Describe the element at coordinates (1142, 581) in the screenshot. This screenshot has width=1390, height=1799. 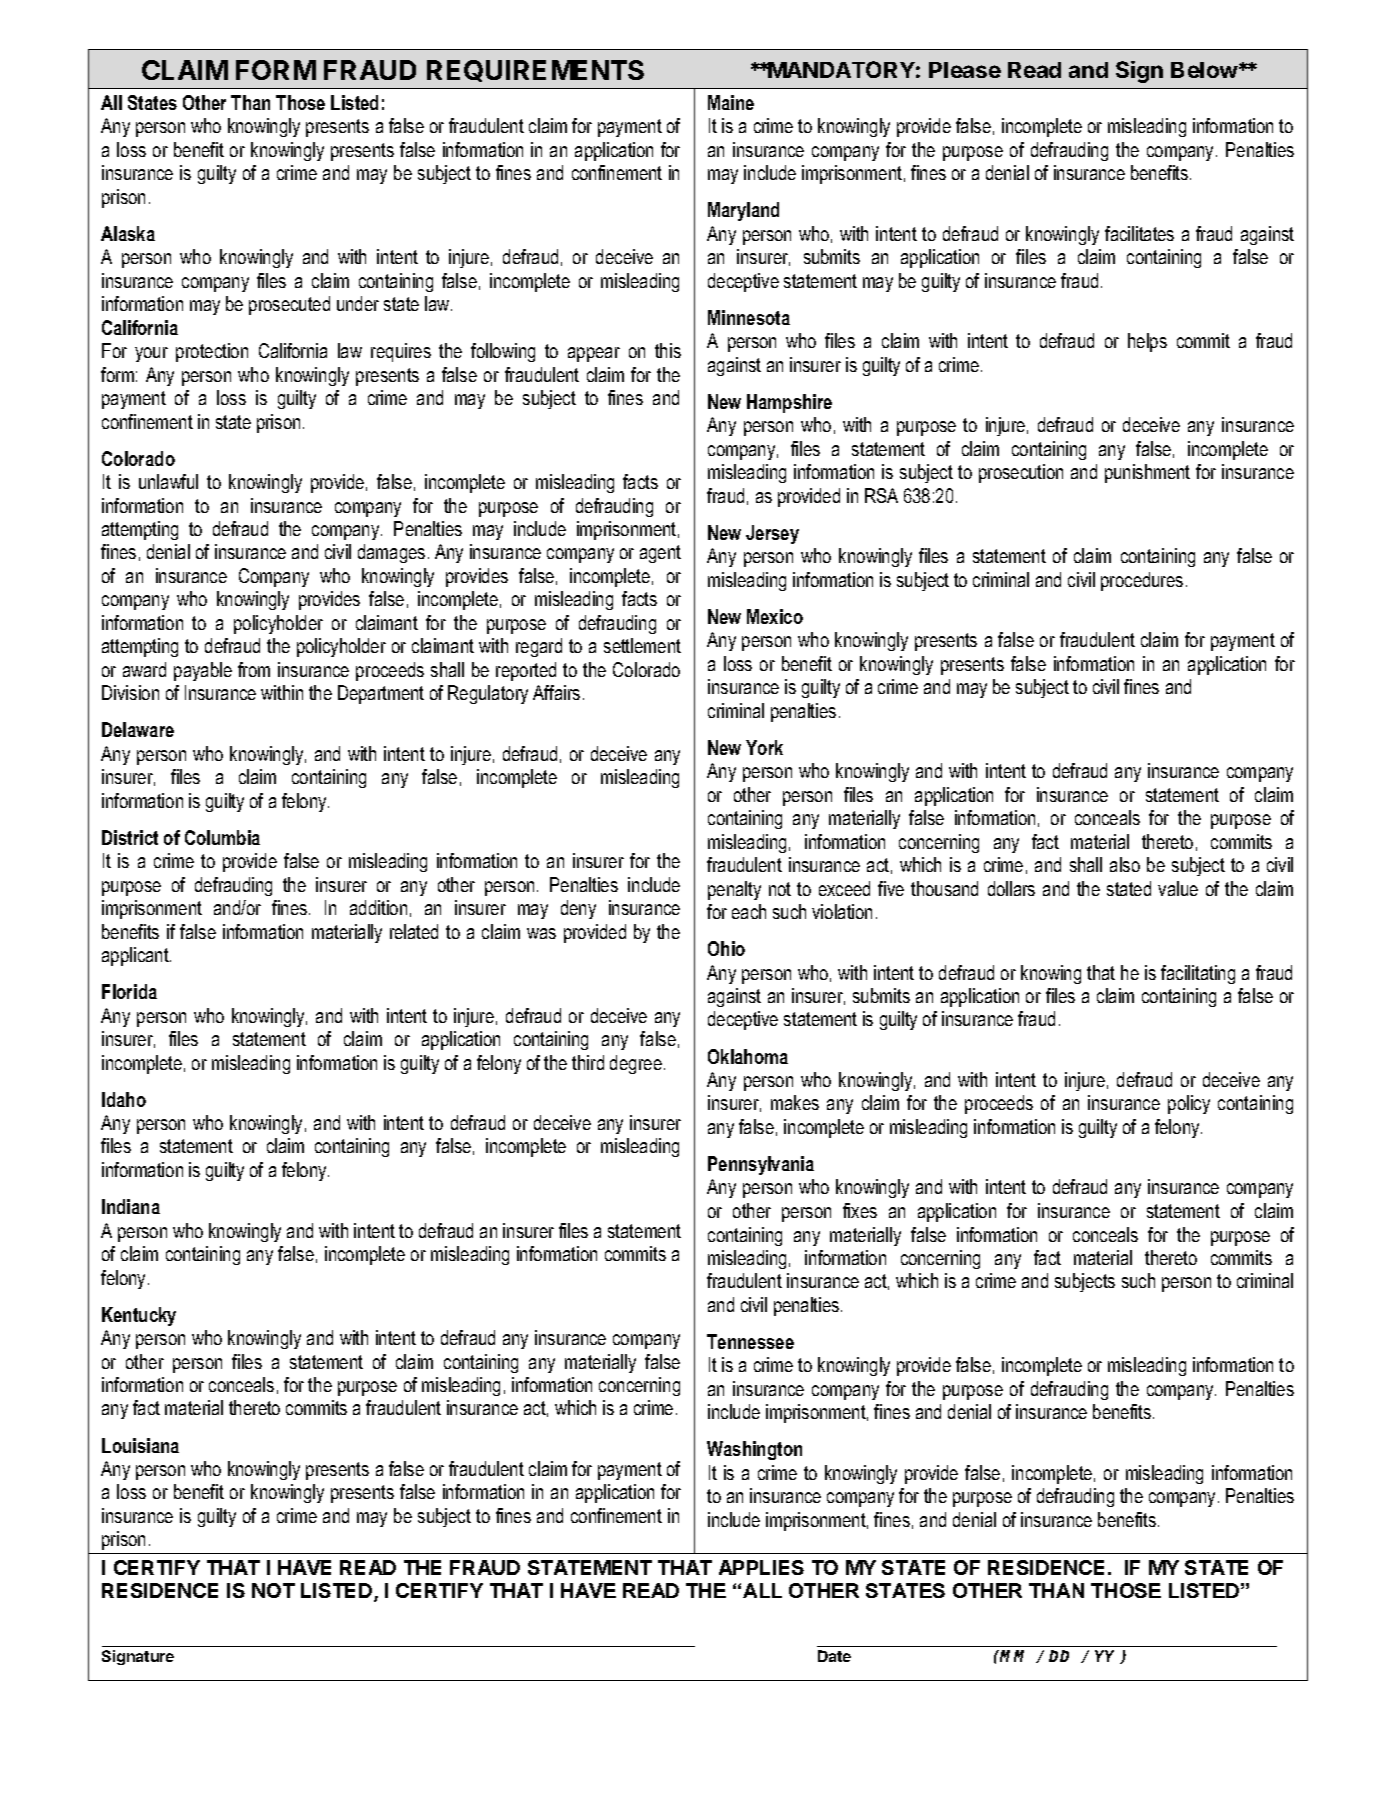
I see `procedures` at that location.
